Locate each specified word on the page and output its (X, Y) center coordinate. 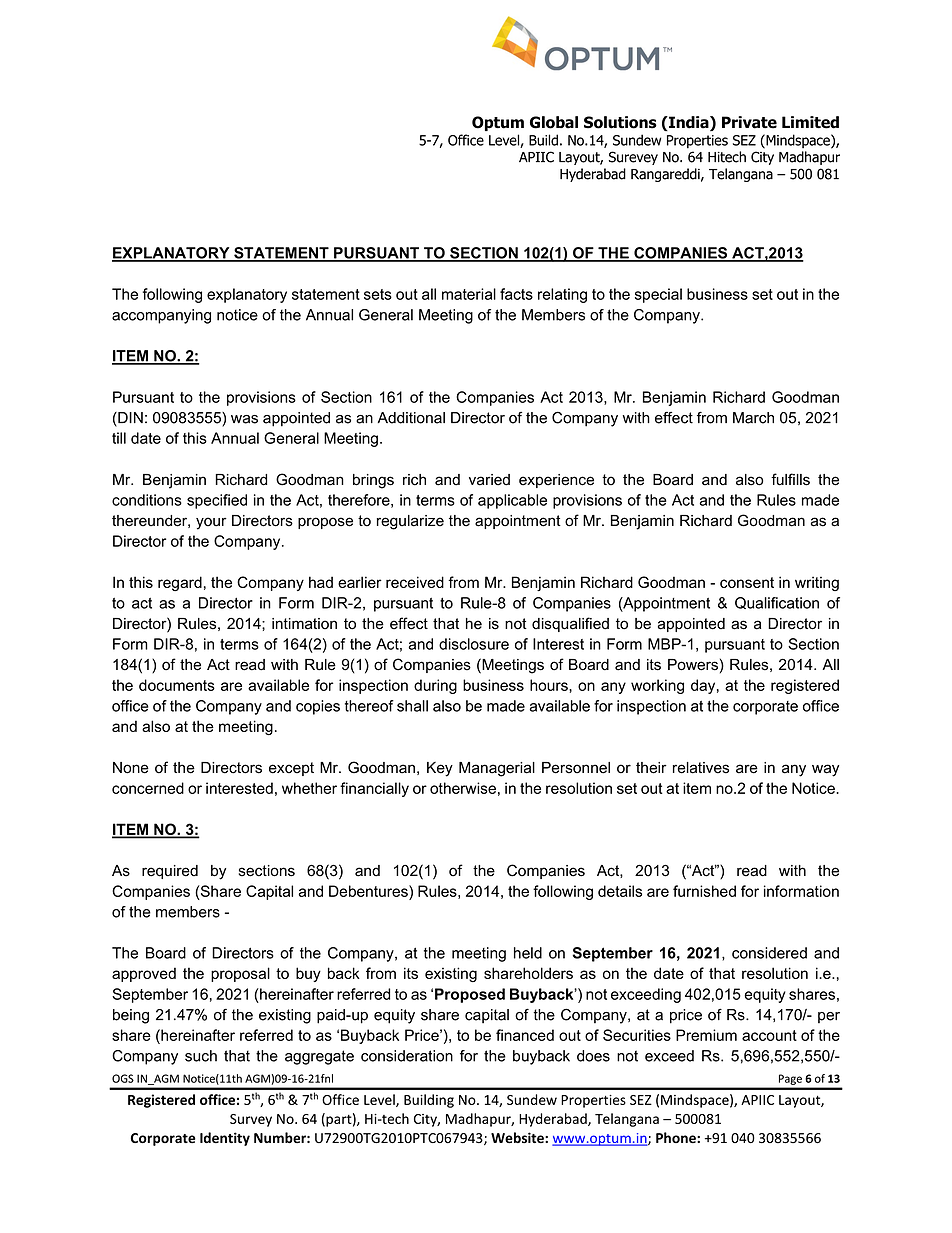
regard (180, 583)
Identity (225, 1139)
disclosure (474, 644)
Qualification (777, 603)
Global (554, 122)
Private (749, 122)
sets (378, 294)
